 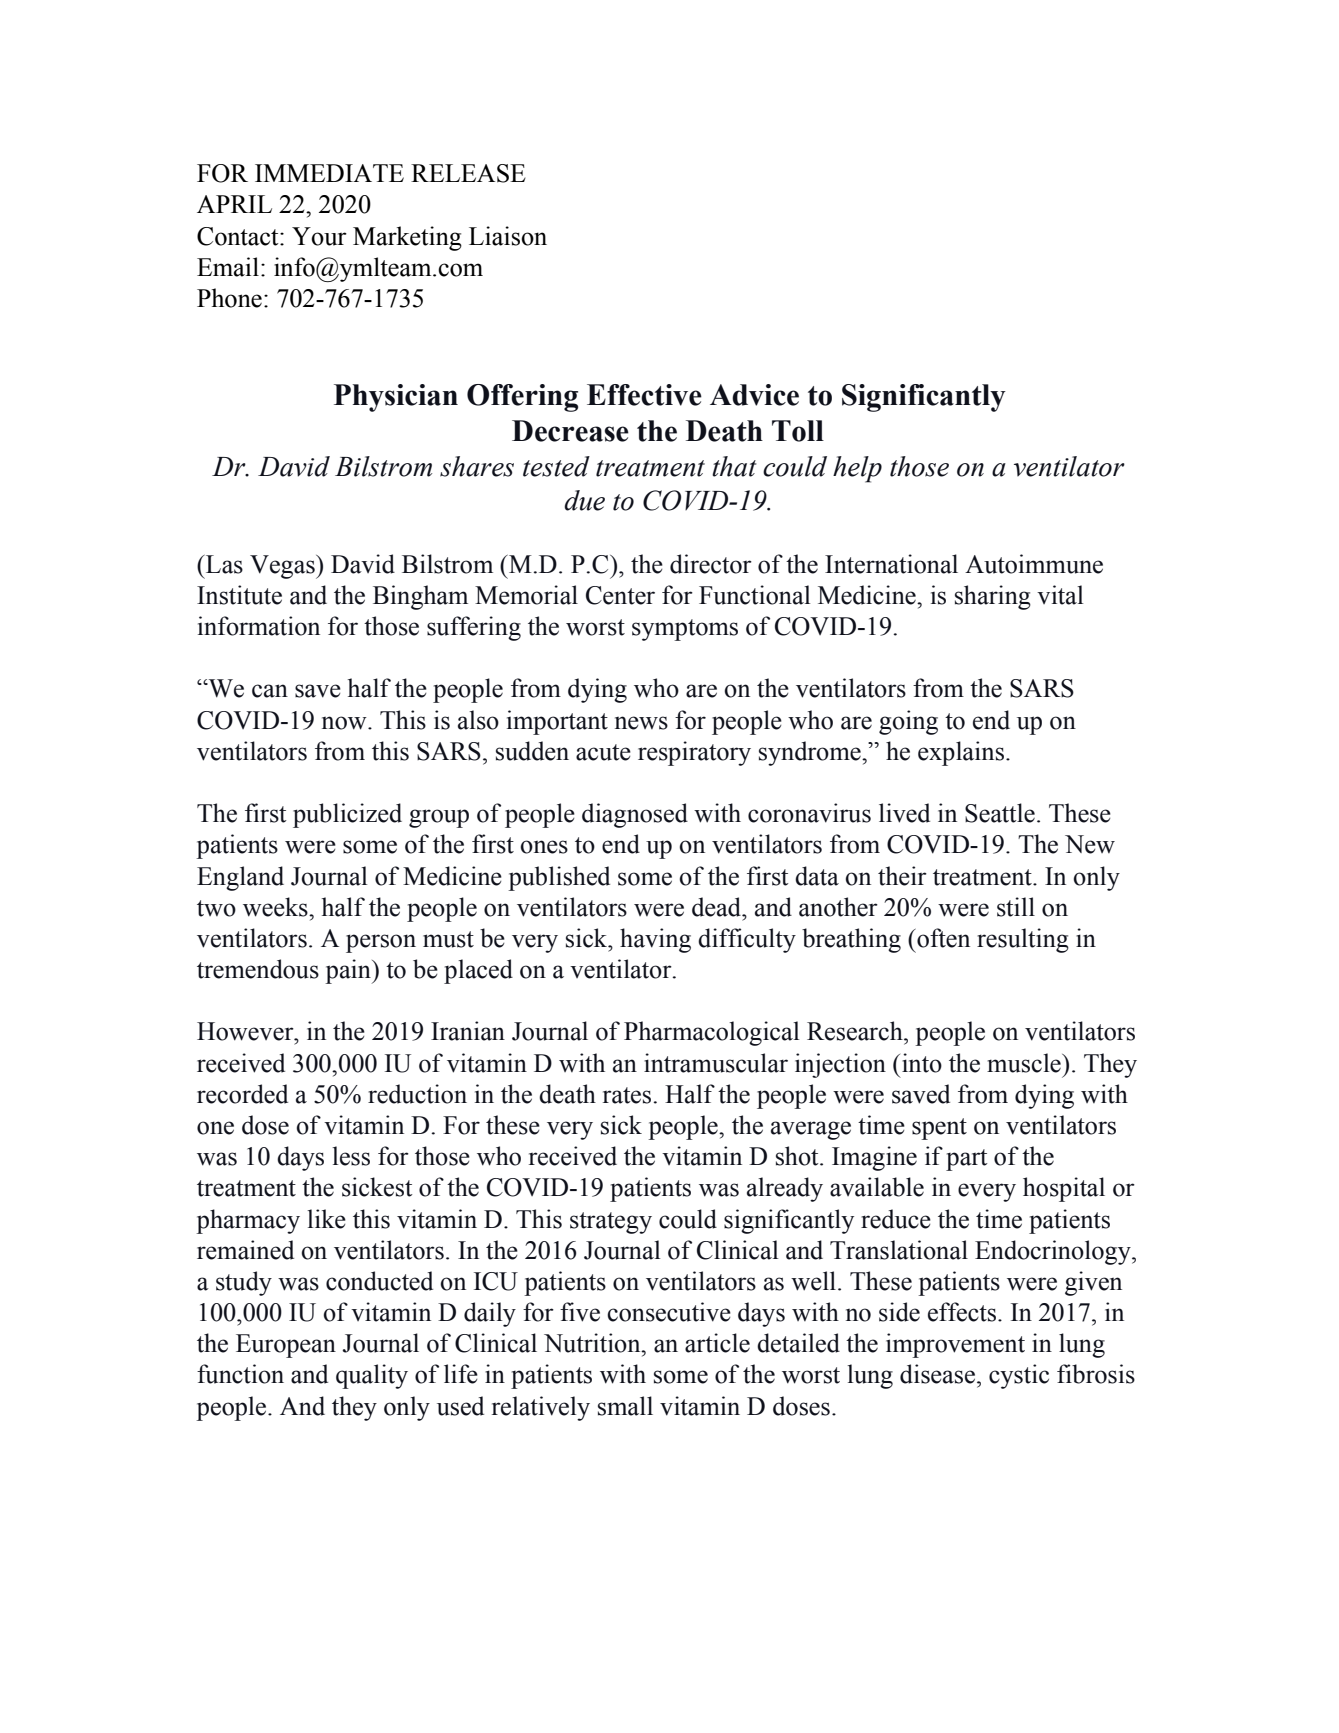 I want to click on Seattle, so click(x=1000, y=813).
